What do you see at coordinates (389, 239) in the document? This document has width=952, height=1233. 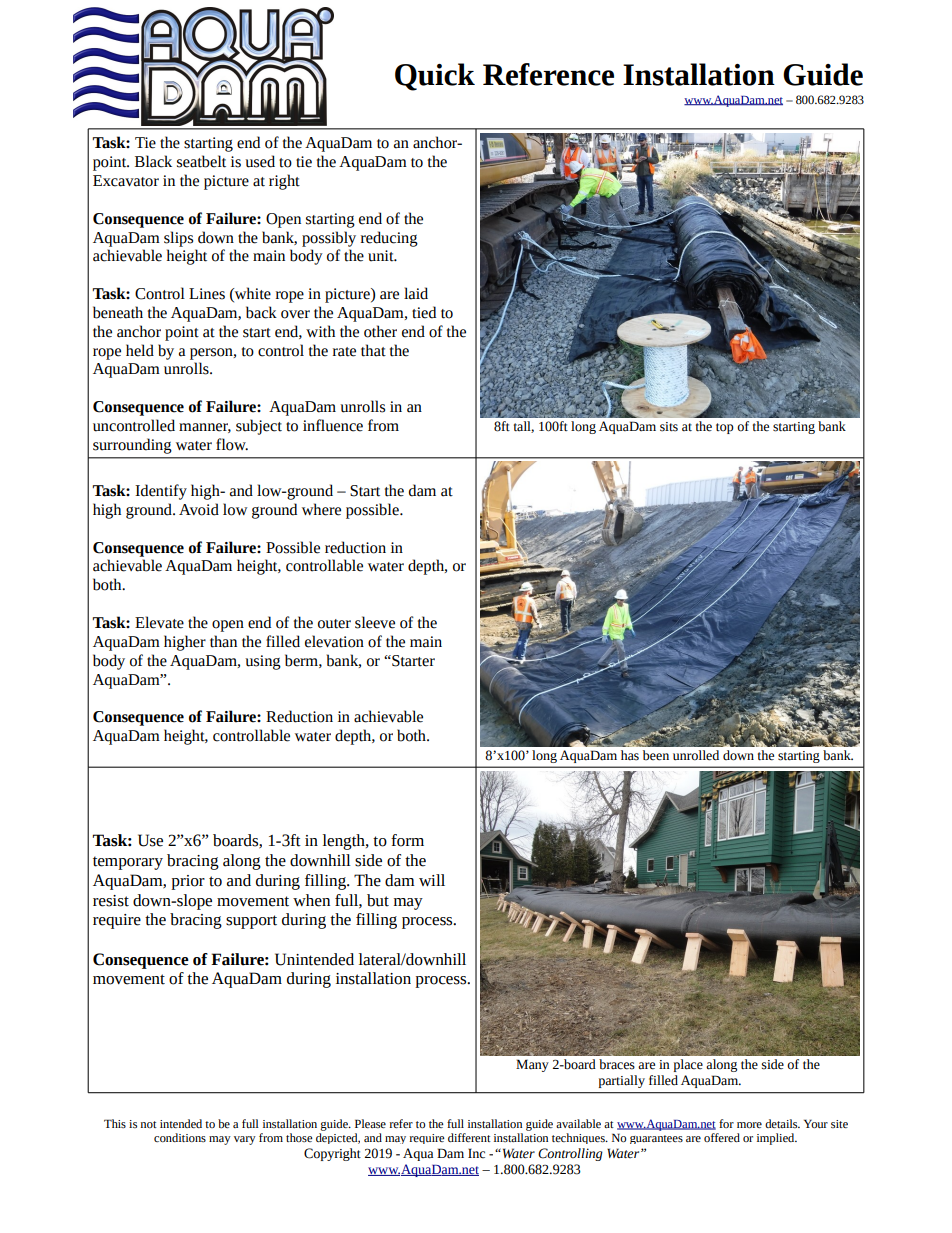 I see `reducing` at bounding box center [389, 239].
